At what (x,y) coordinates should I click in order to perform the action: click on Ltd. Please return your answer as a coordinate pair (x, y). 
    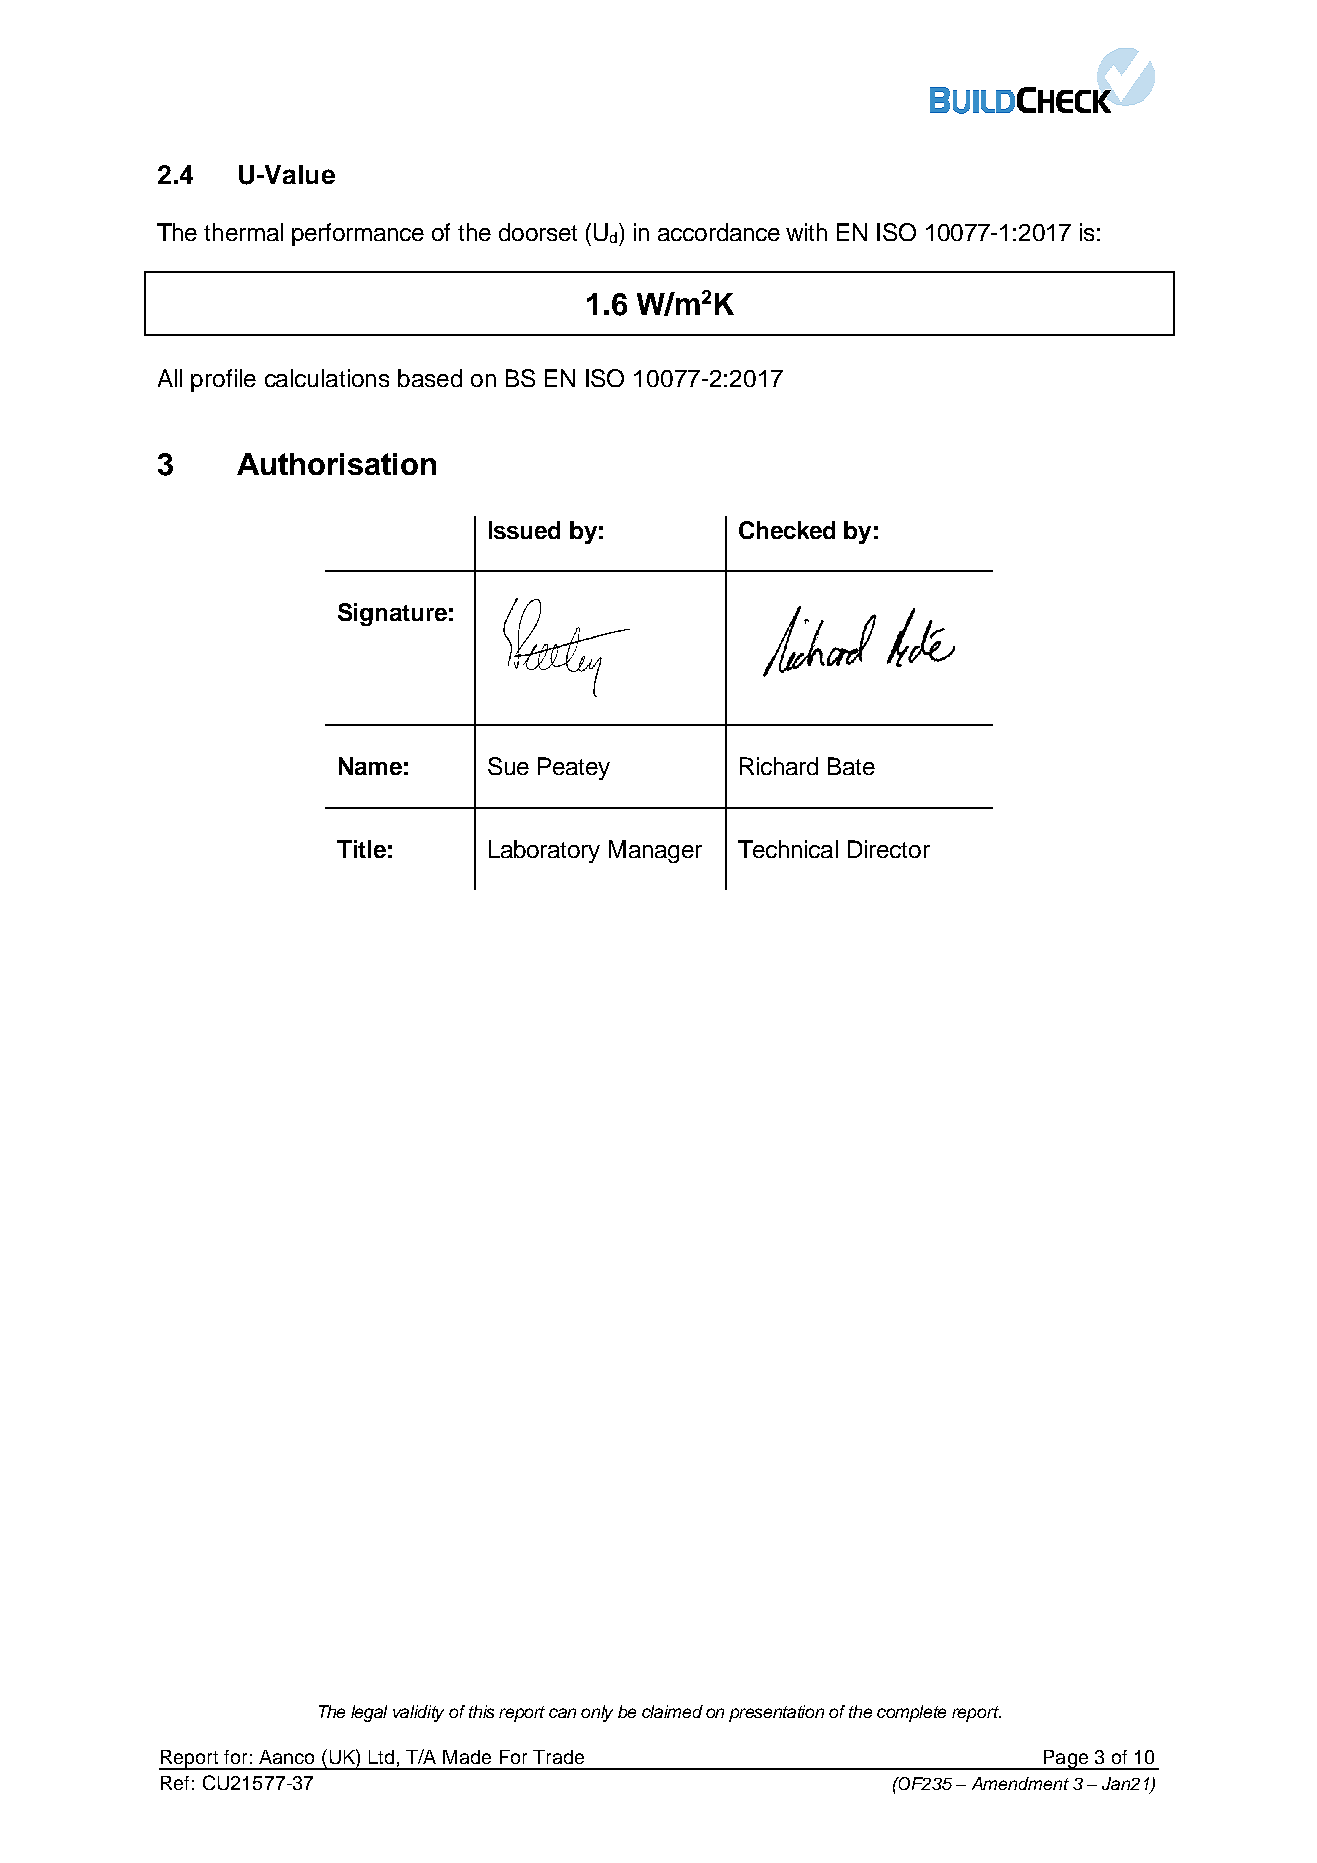
    Looking at the image, I should click on (381, 1757).
